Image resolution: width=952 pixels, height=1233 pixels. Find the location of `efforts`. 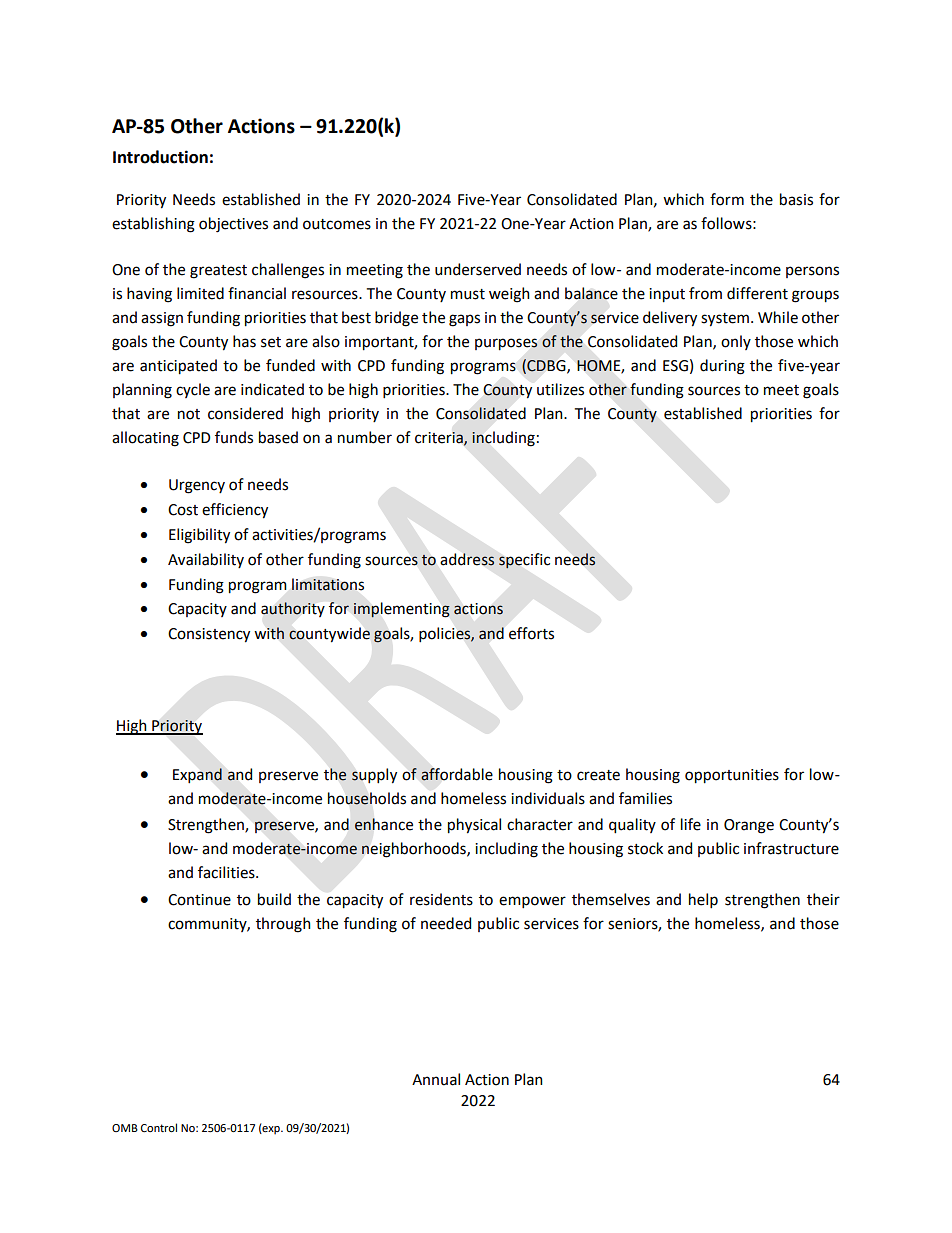

efforts is located at coordinates (531, 633).
